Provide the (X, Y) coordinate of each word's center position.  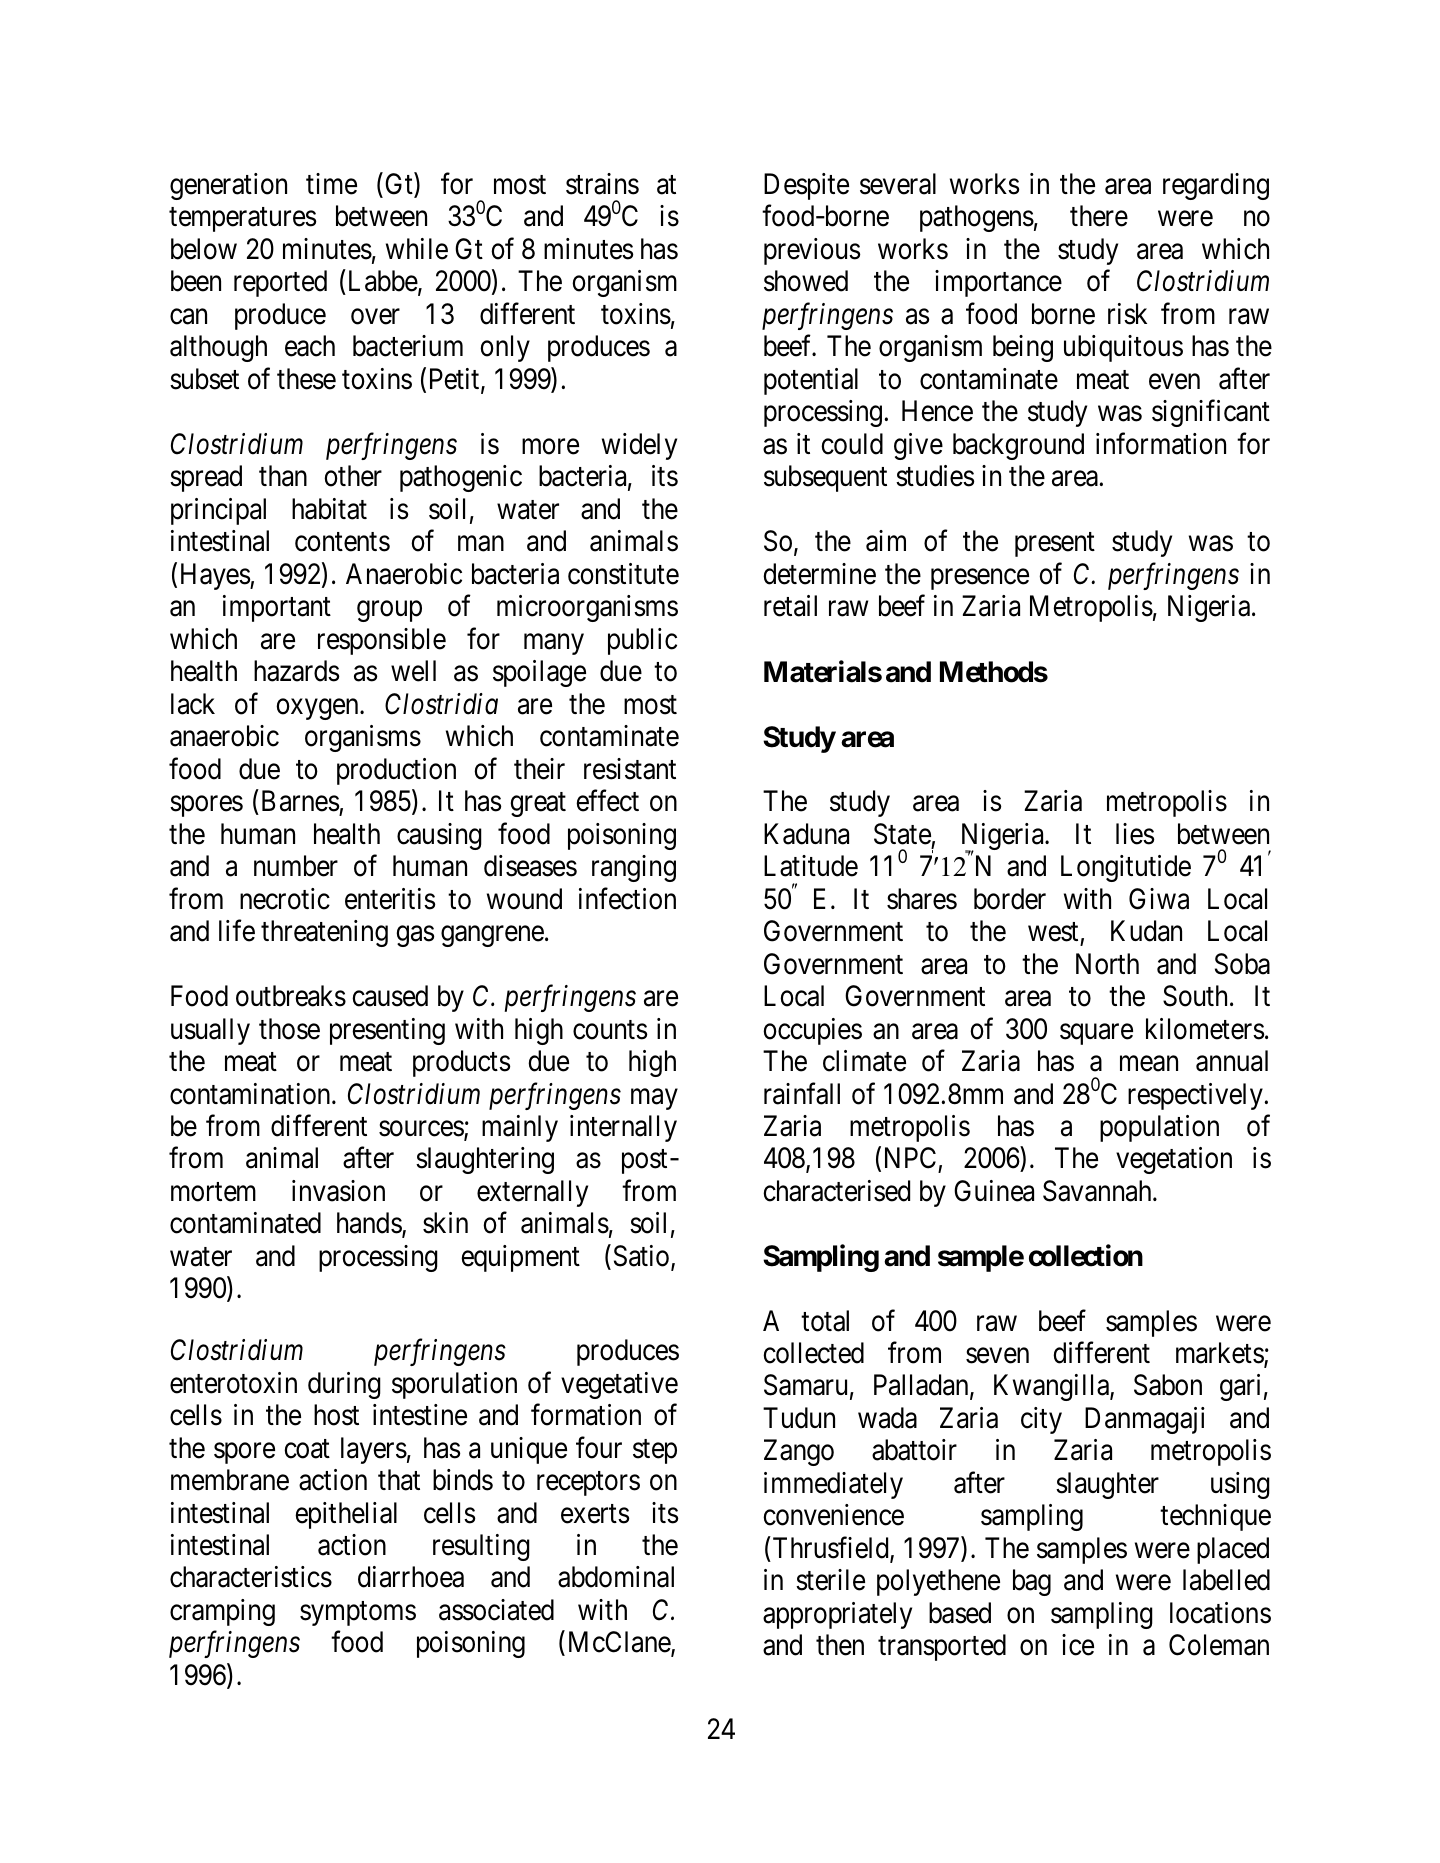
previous (812, 251)
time (331, 184)
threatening (324, 933)
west (1053, 932)
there (1099, 216)
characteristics (251, 1577)
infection (627, 898)
